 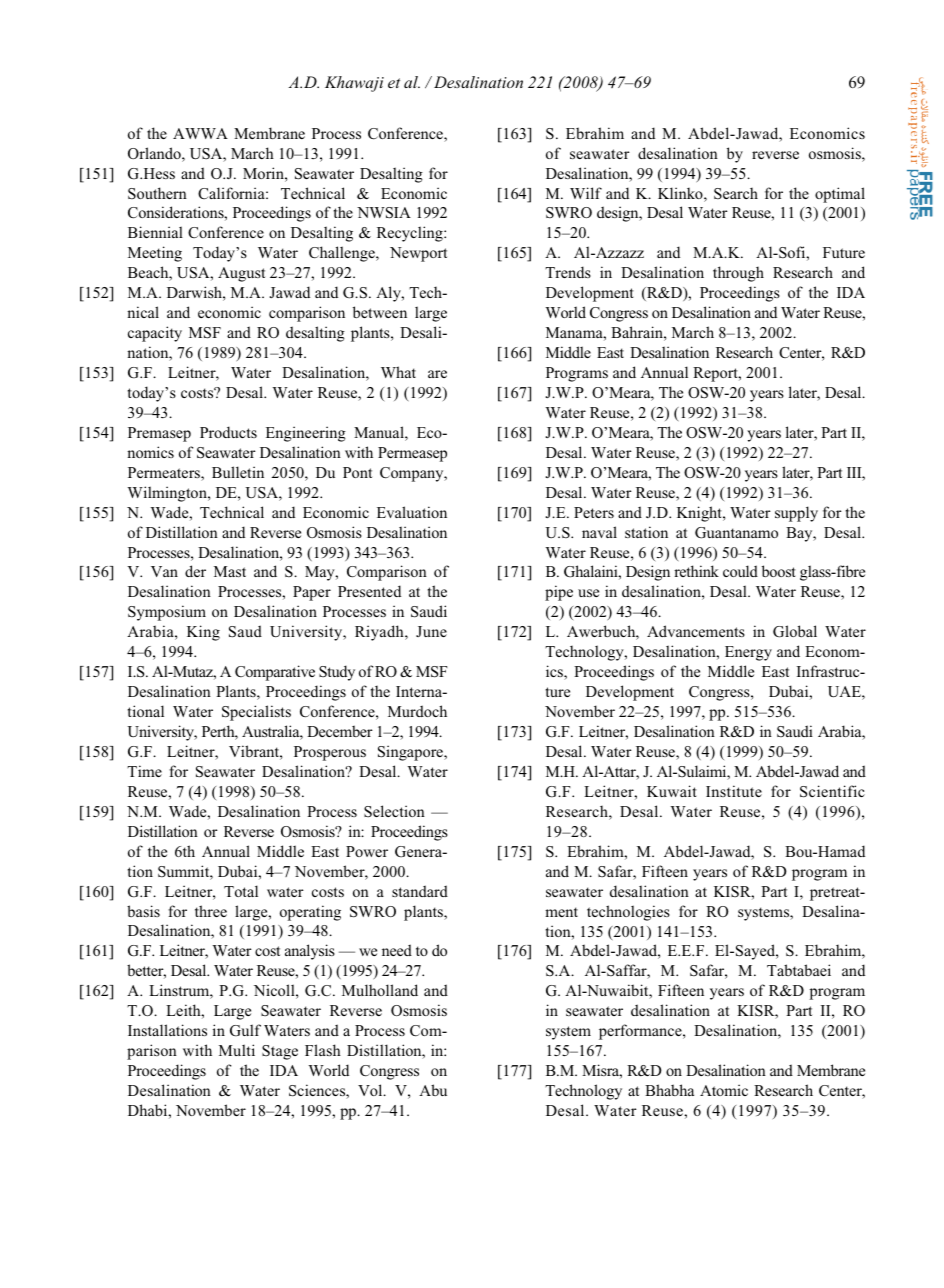 What do you see at coordinates (155, 232) in the screenshot?
I see `Biennial` at bounding box center [155, 232].
